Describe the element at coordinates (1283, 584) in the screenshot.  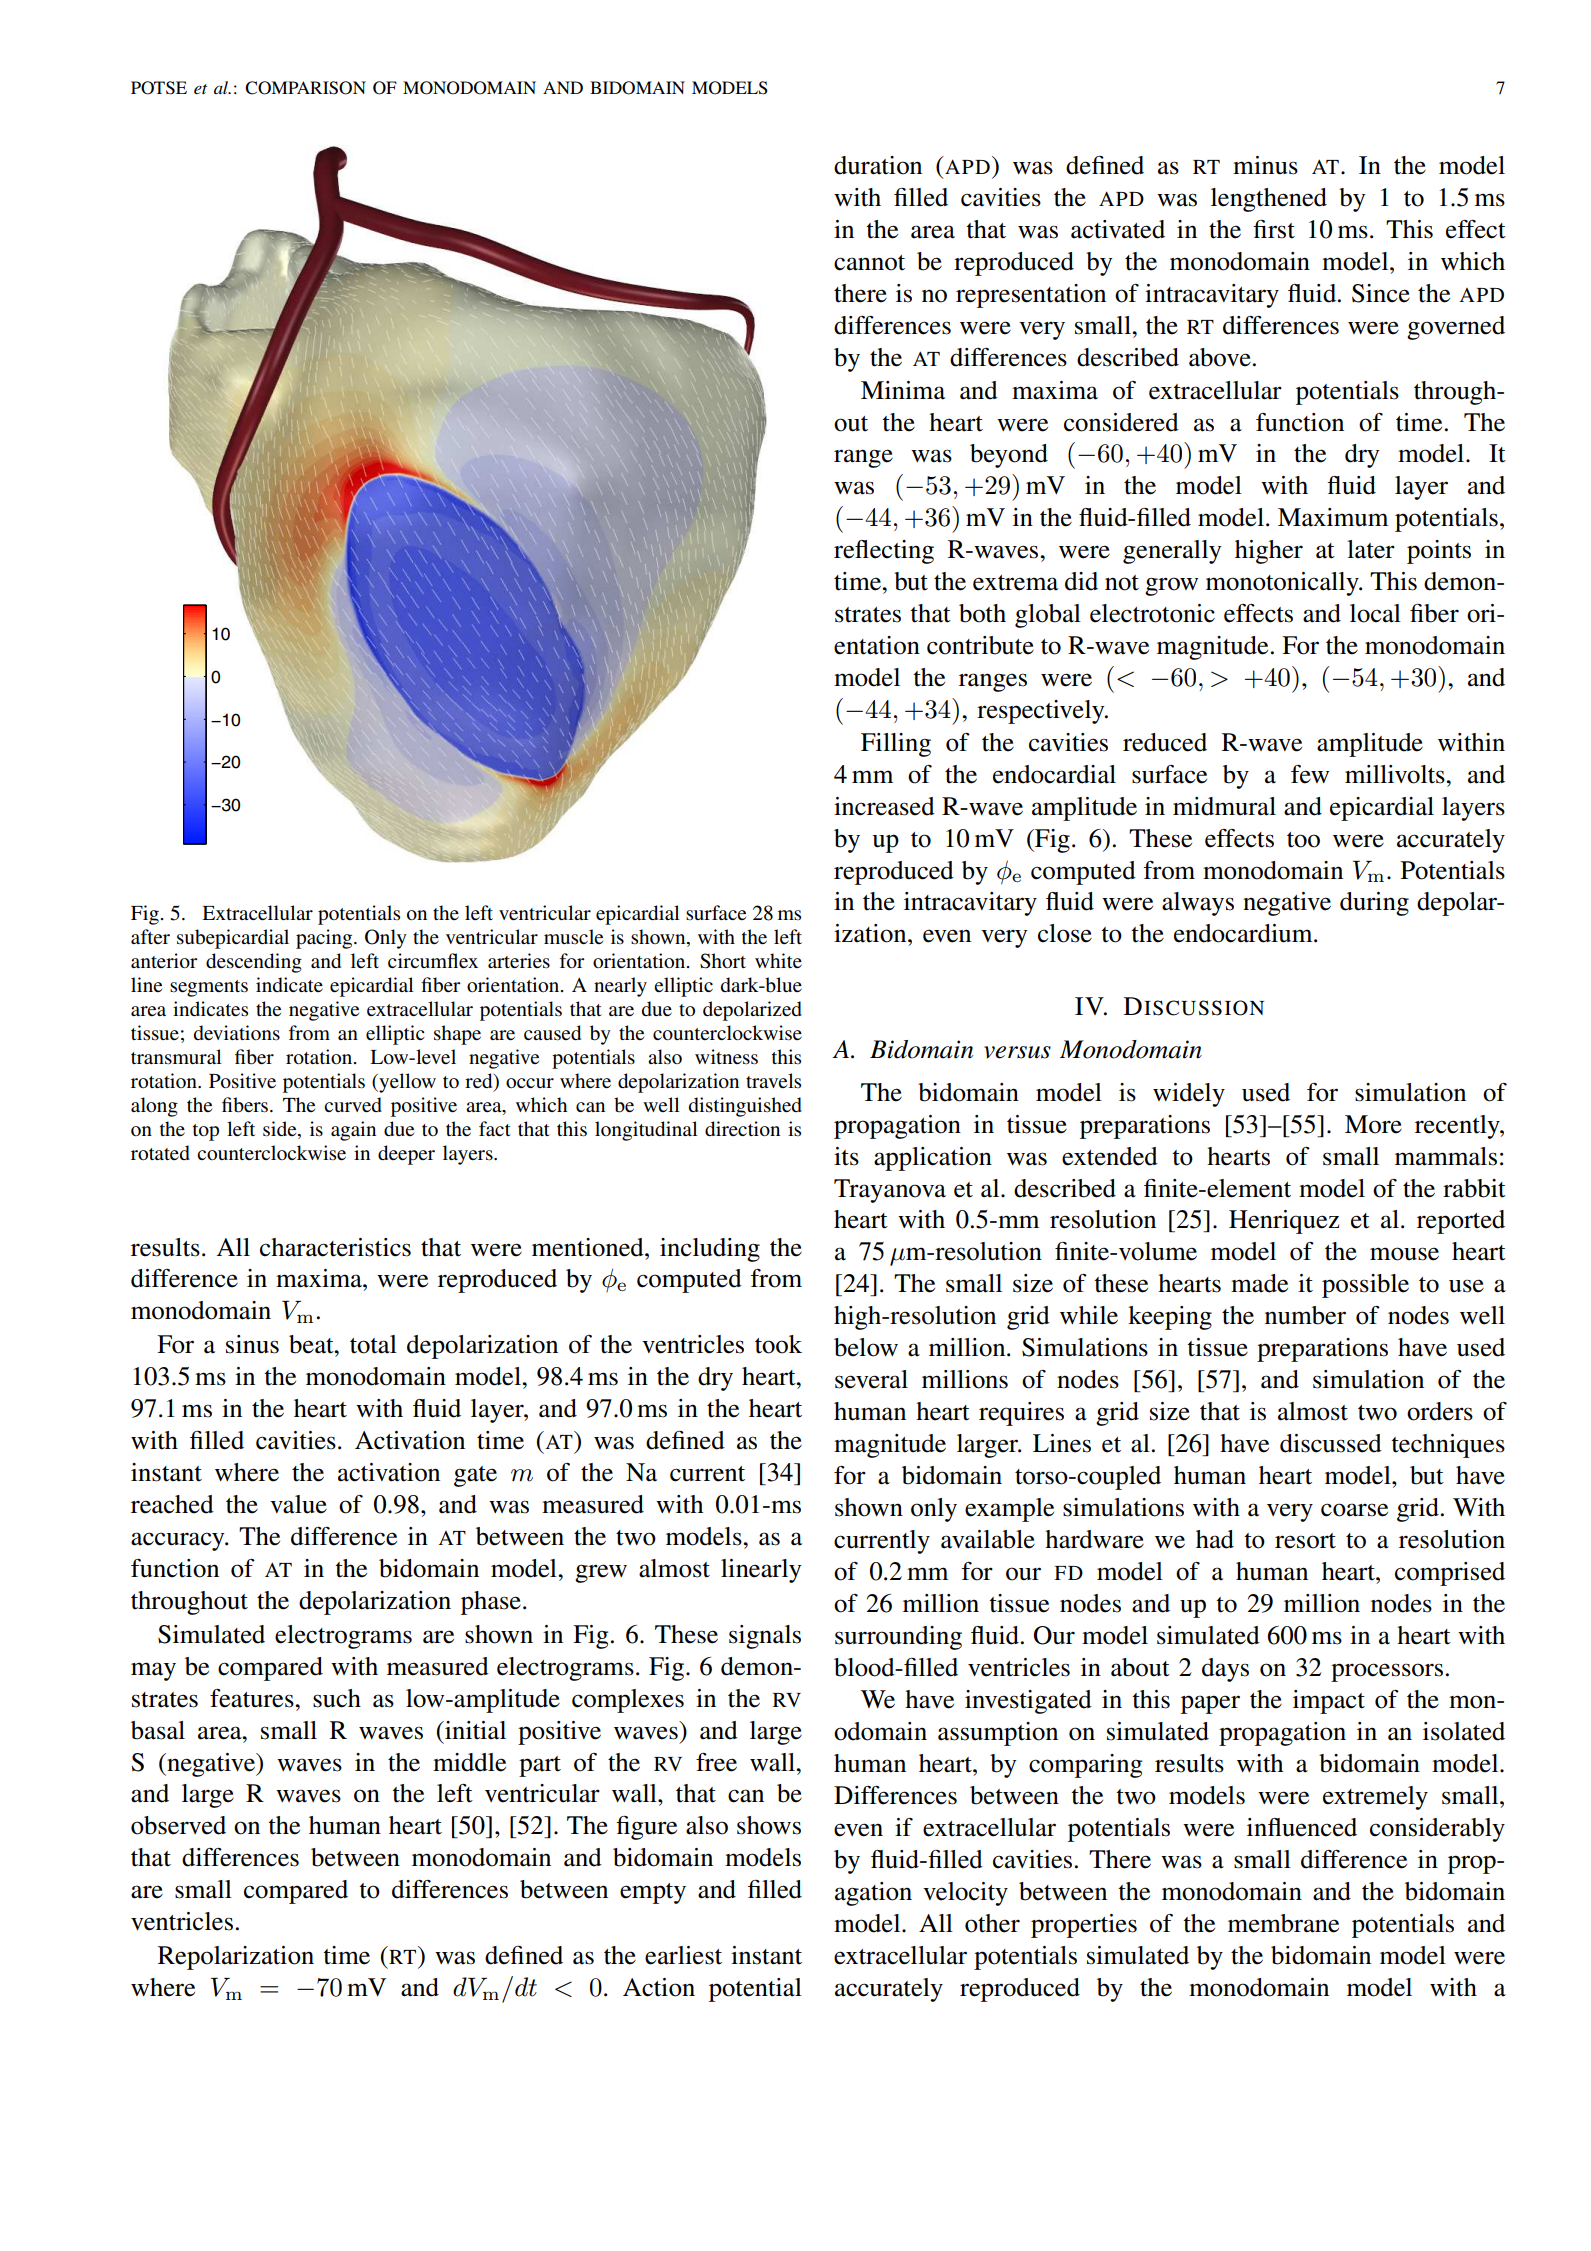
I see `monotonically` at that location.
